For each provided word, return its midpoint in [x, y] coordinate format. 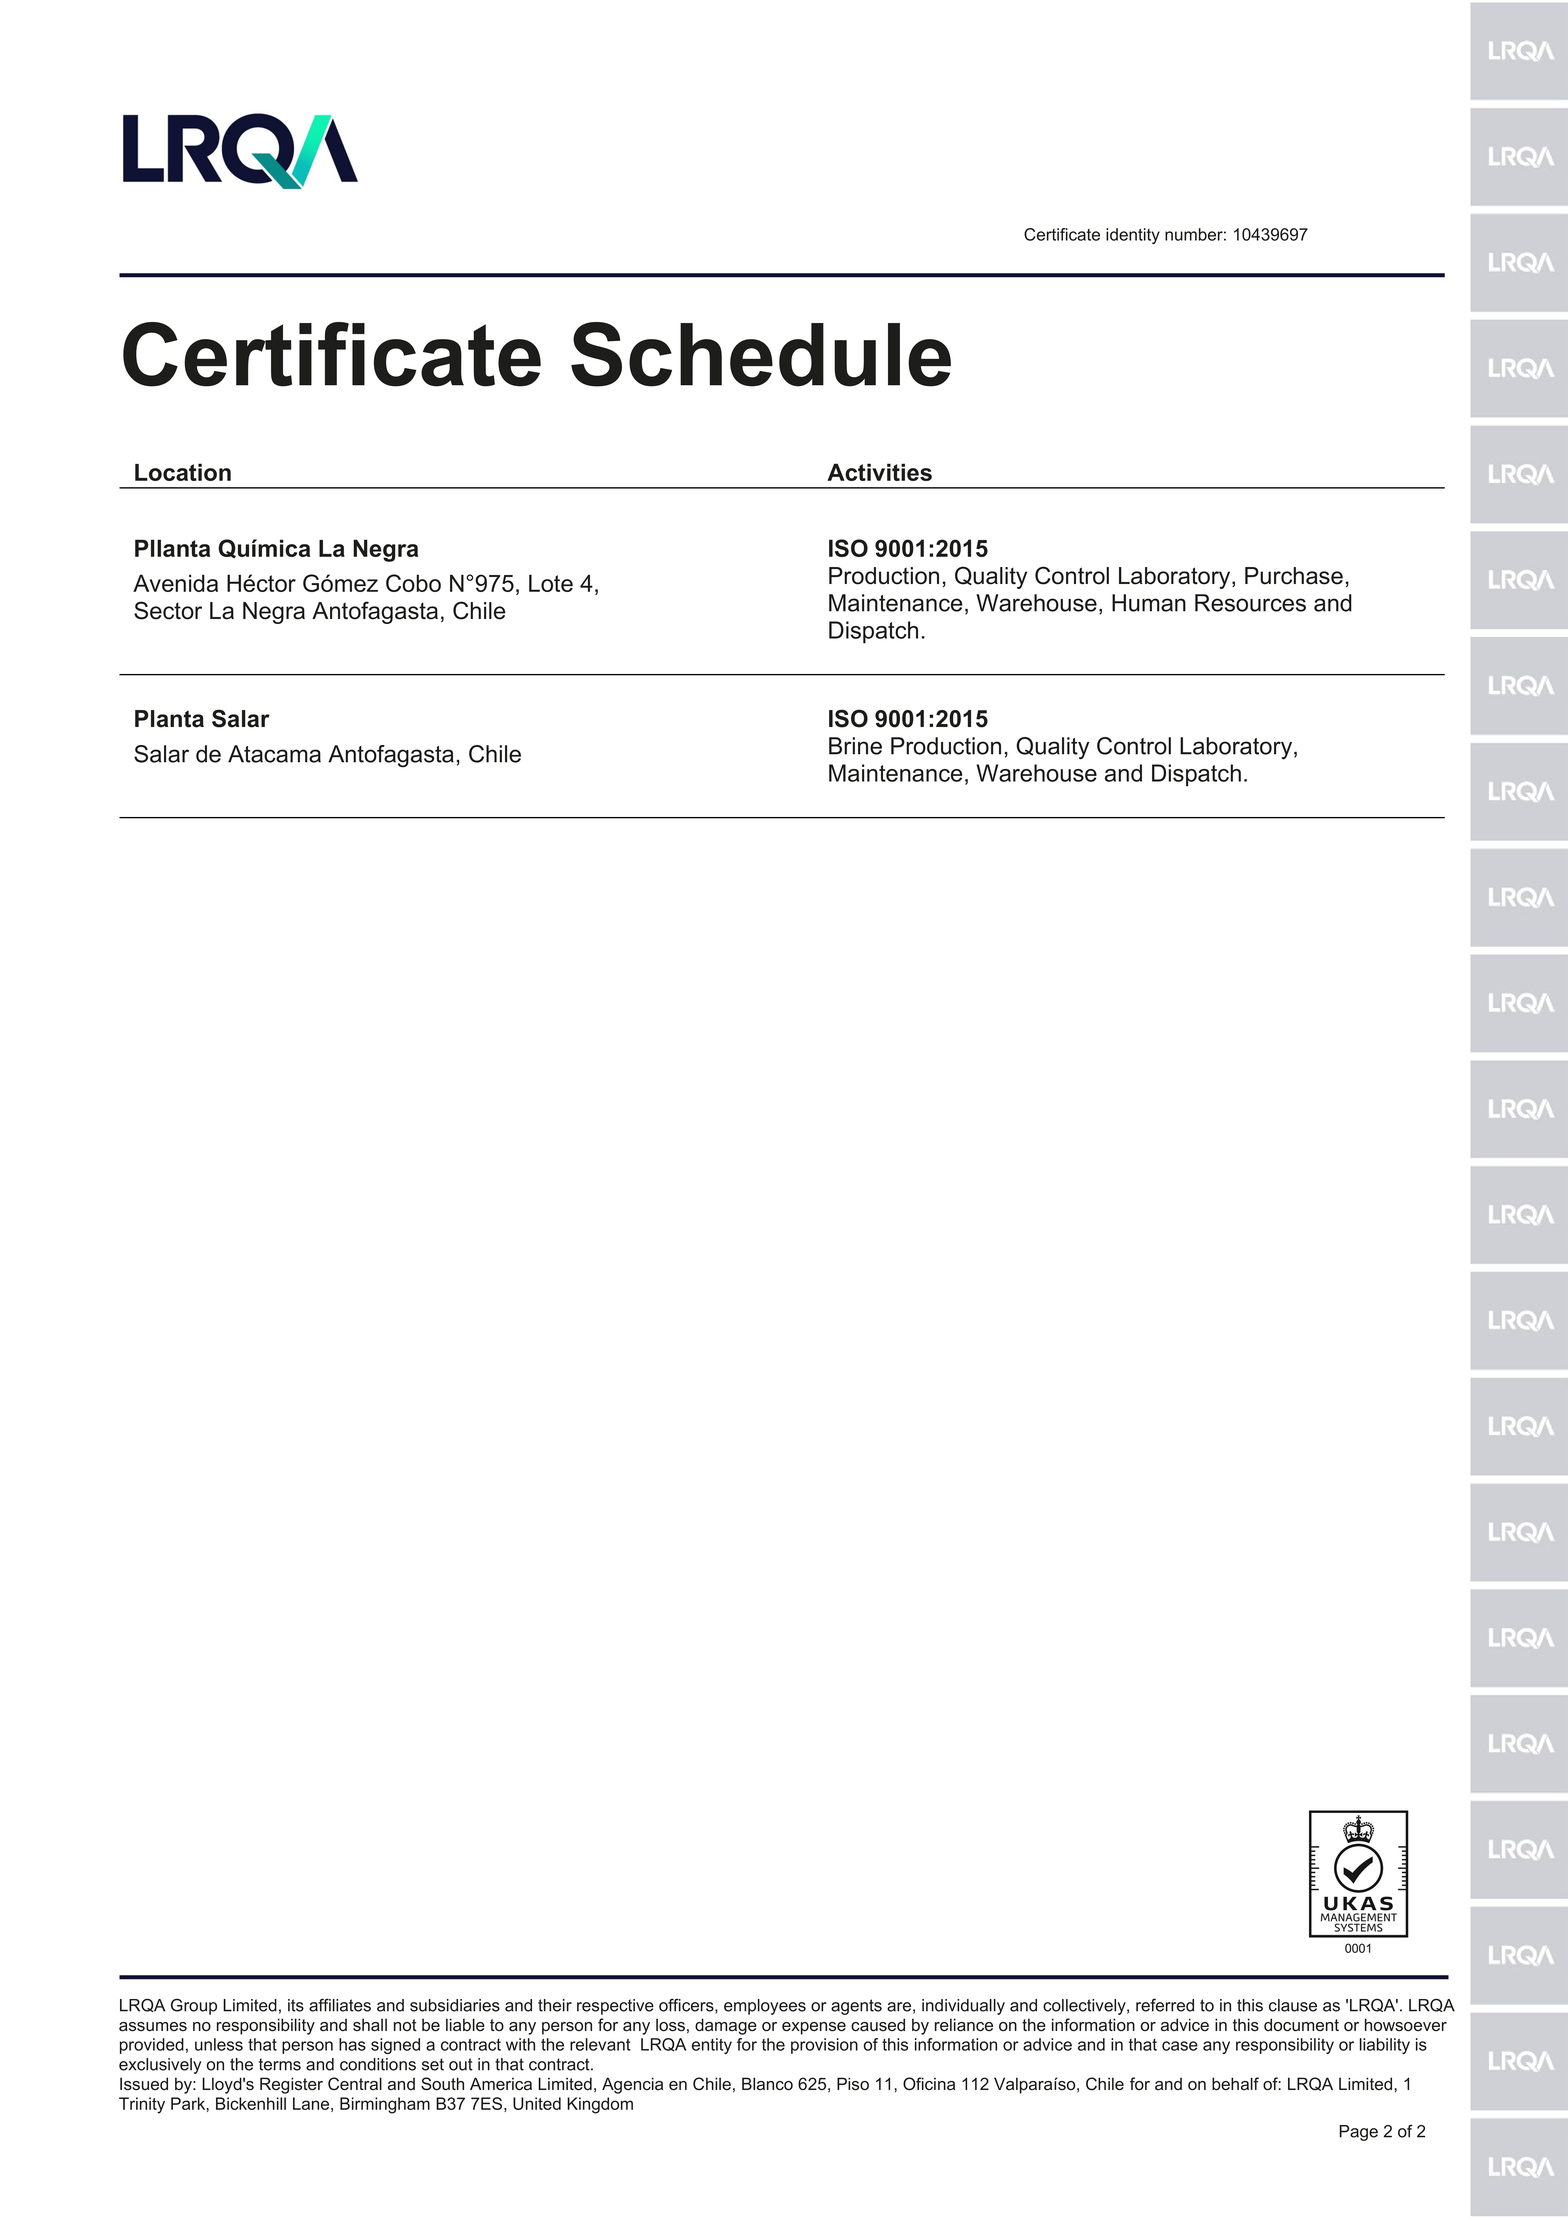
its [296, 2005]
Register [291, 2085]
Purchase [1294, 576]
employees [765, 2007]
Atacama [274, 754]
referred [1165, 2005]
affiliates [340, 2005]
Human [1149, 603]
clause [1293, 2005]
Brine [855, 746]
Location [183, 472]
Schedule [761, 354]
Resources [1250, 603]
